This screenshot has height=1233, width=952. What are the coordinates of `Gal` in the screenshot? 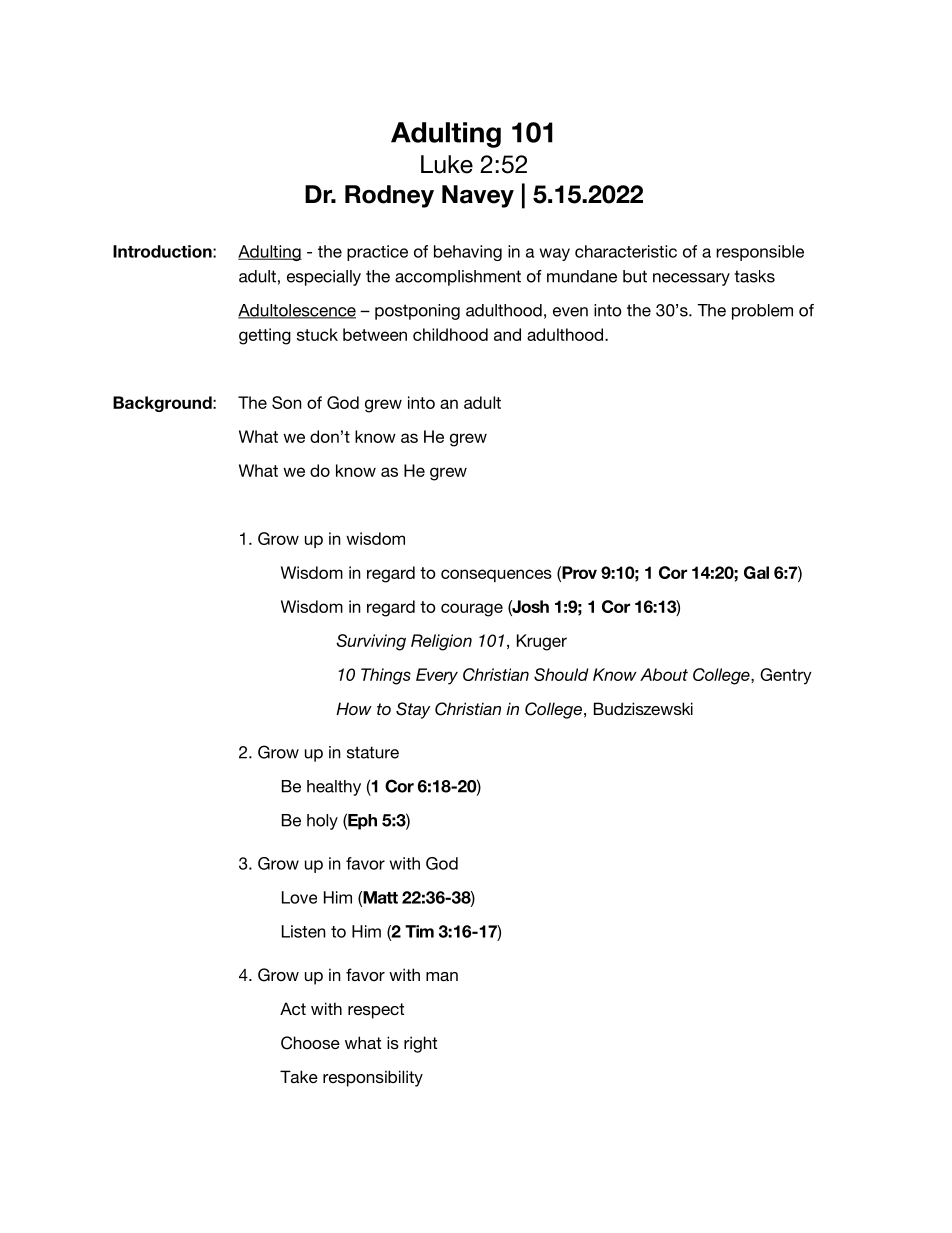 It's located at (756, 572).
